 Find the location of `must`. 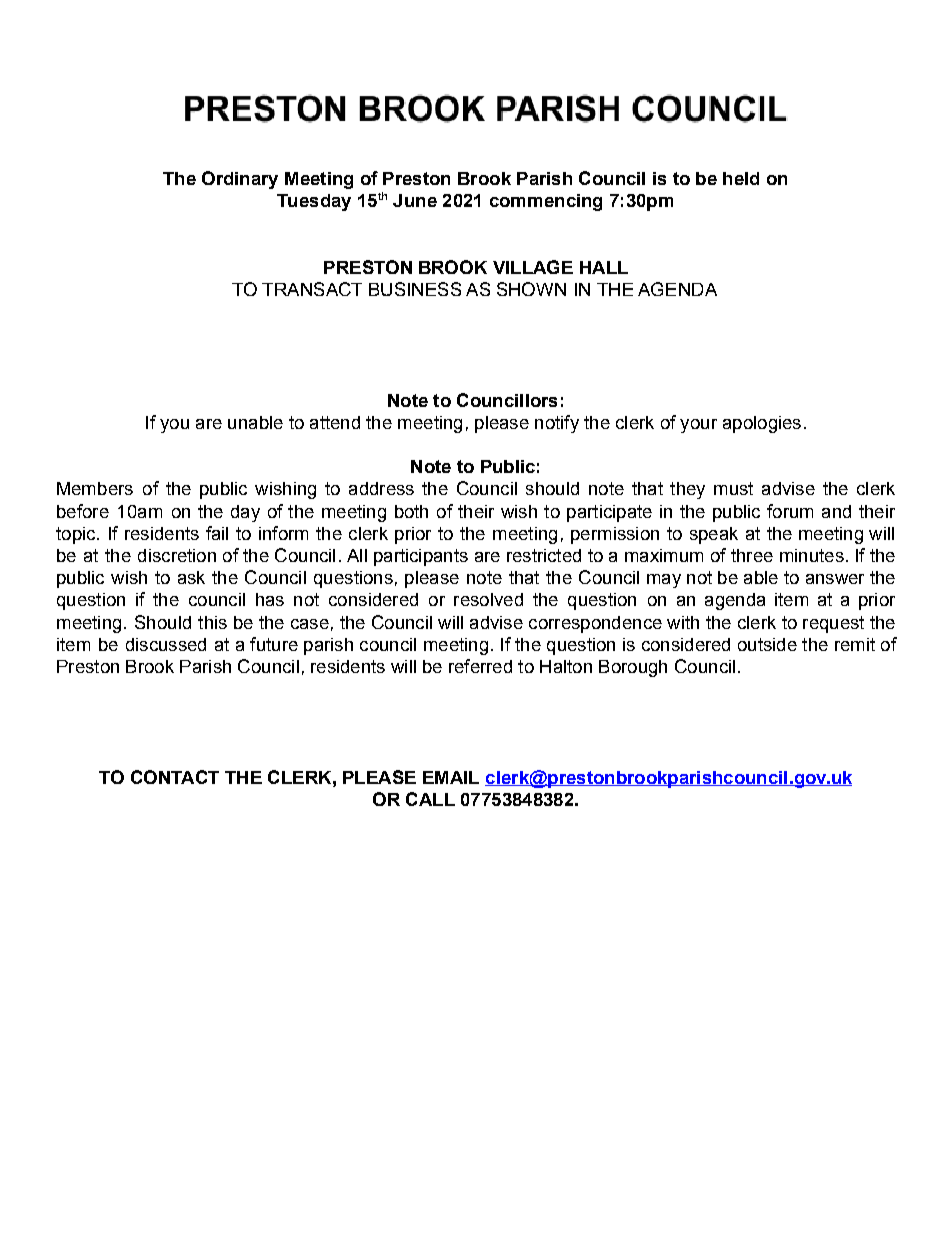

must is located at coordinates (733, 488).
